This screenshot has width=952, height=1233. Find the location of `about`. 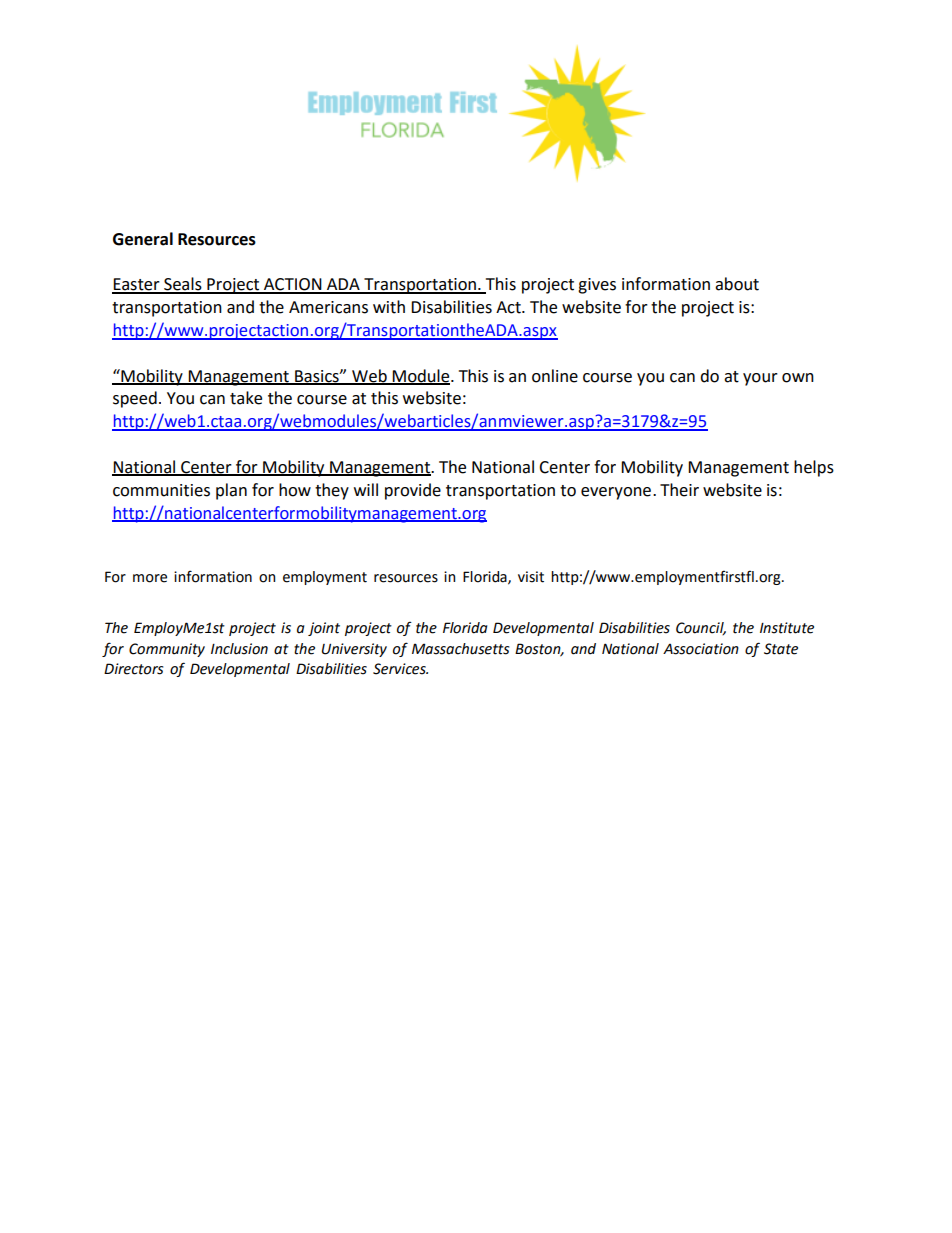

about is located at coordinates (737, 284).
